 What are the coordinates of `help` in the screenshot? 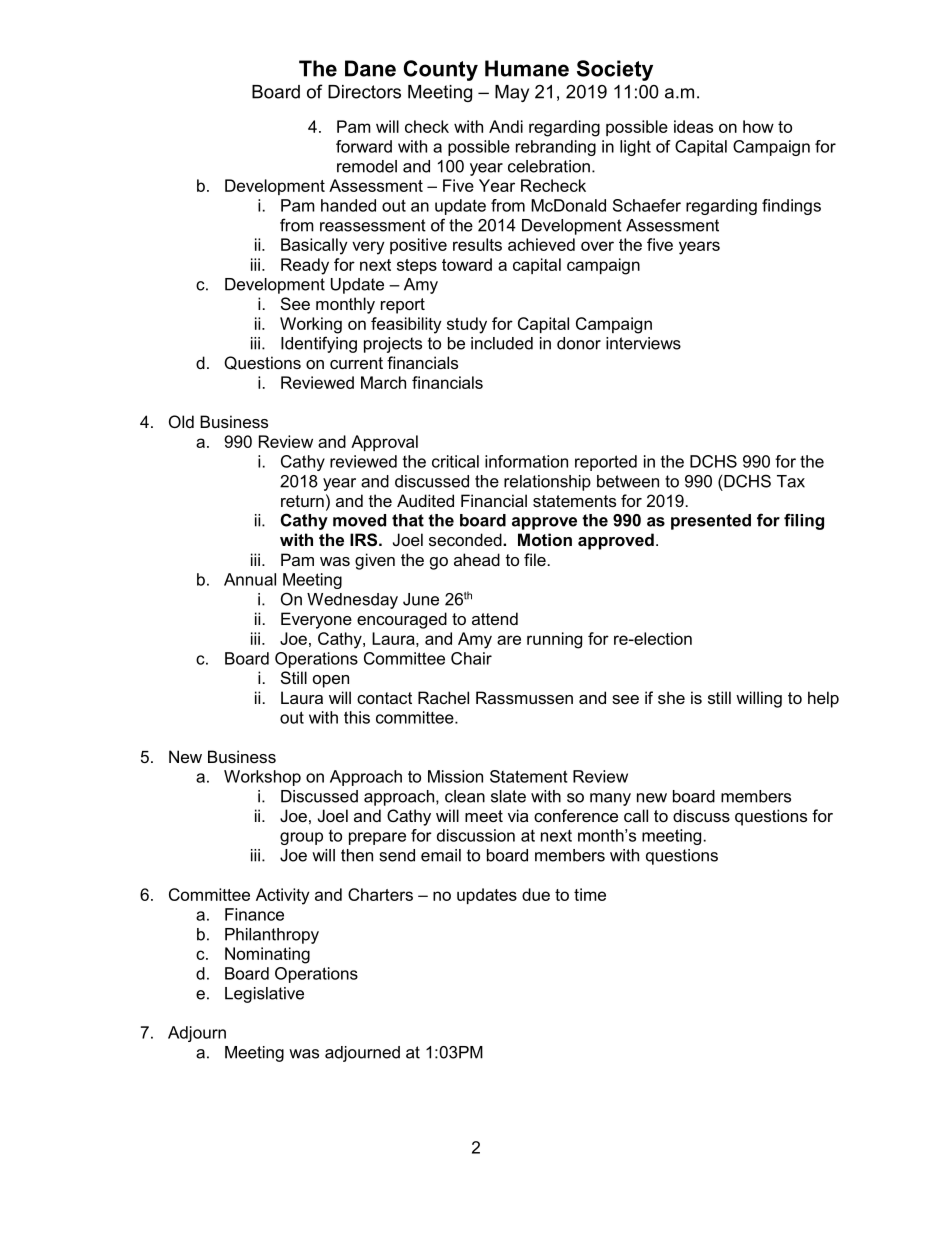 It's located at (823, 699).
